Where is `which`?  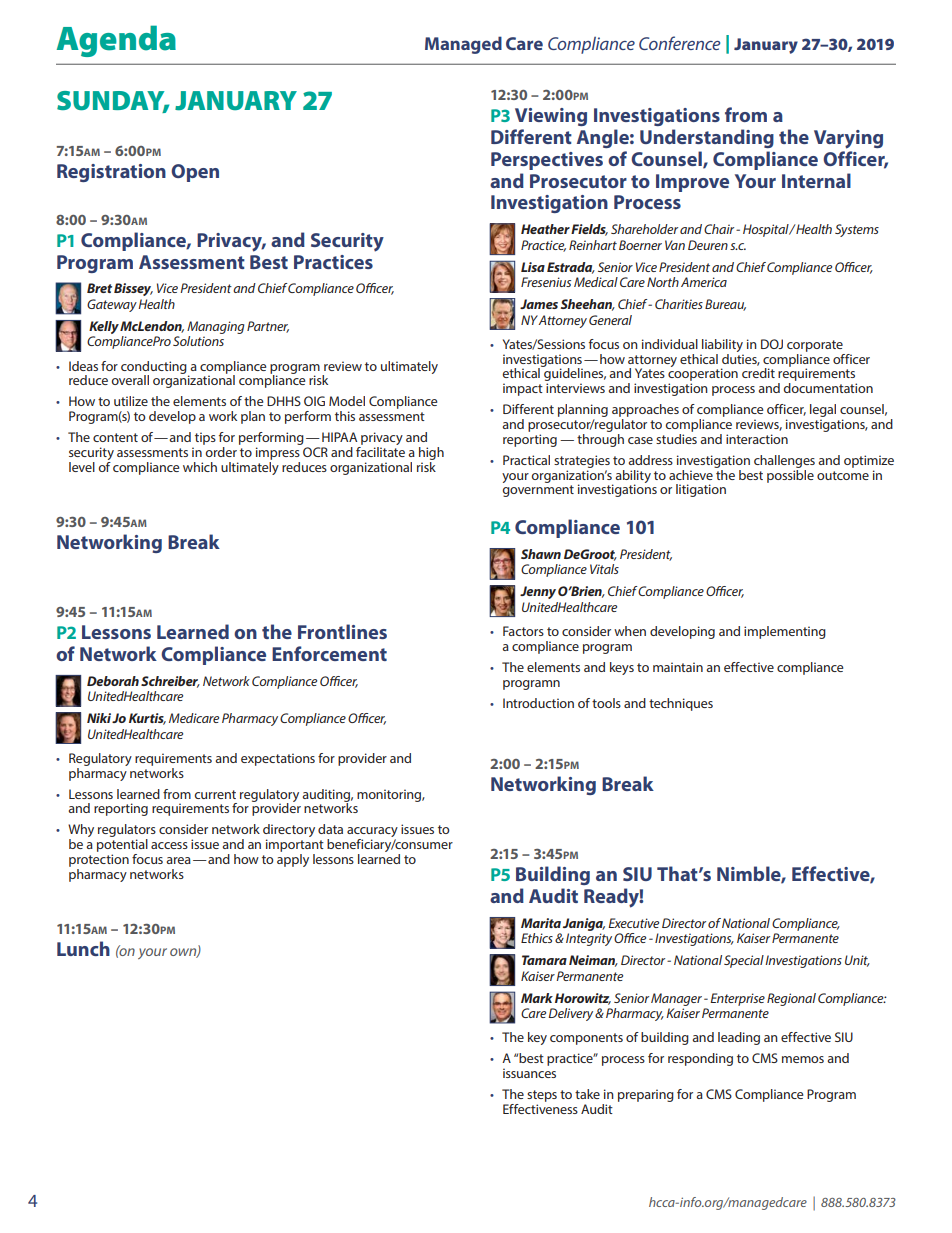
which is located at coordinates (200, 467).
